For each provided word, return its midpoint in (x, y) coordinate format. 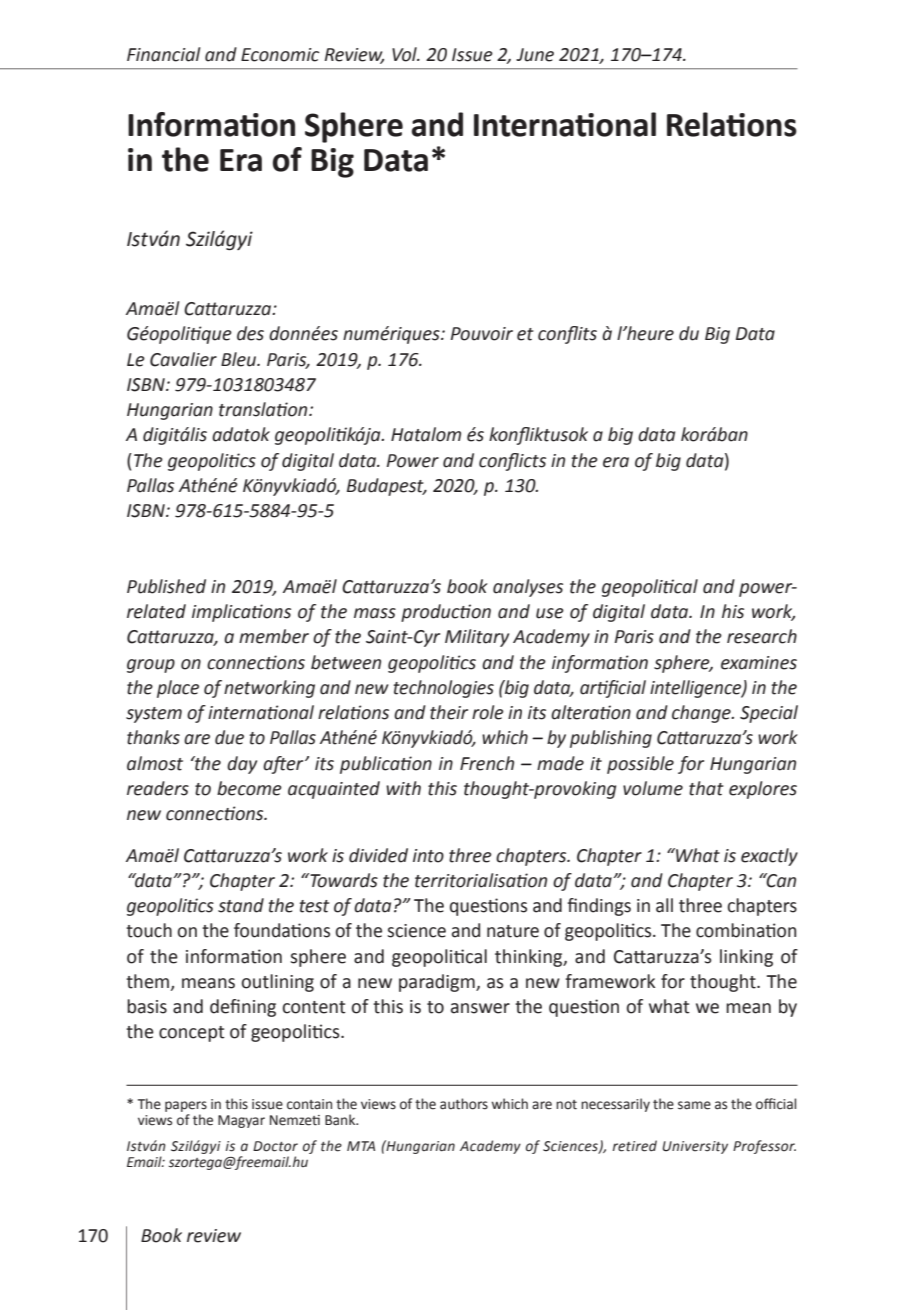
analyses (528, 588)
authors (464, 1104)
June (535, 55)
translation (264, 409)
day (242, 765)
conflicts (512, 462)
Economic (280, 55)
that (706, 788)
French (487, 763)
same (694, 1105)
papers (186, 1106)
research (762, 636)
